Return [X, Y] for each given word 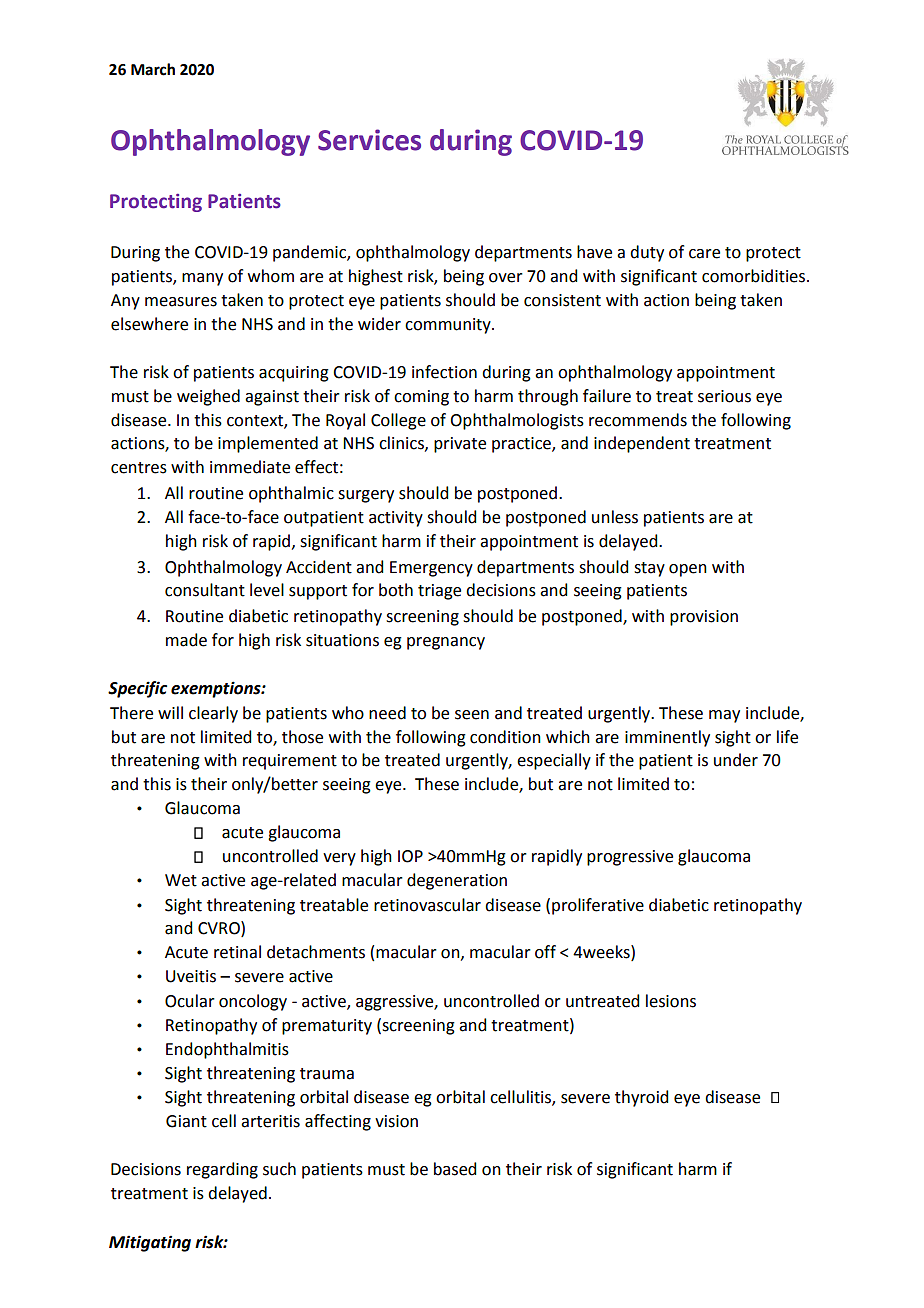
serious [724, 396]
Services [369, 140]
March [153, 69]
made [186, 640]
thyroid [641, 1098]
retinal [237, 952]
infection [444, 372]
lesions [671, 1001]
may [724, 716]
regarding [222, 1170]
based [455, 1169]
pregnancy [446, 643]
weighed [208, 397]
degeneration [457, 881]
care [704, 254]
